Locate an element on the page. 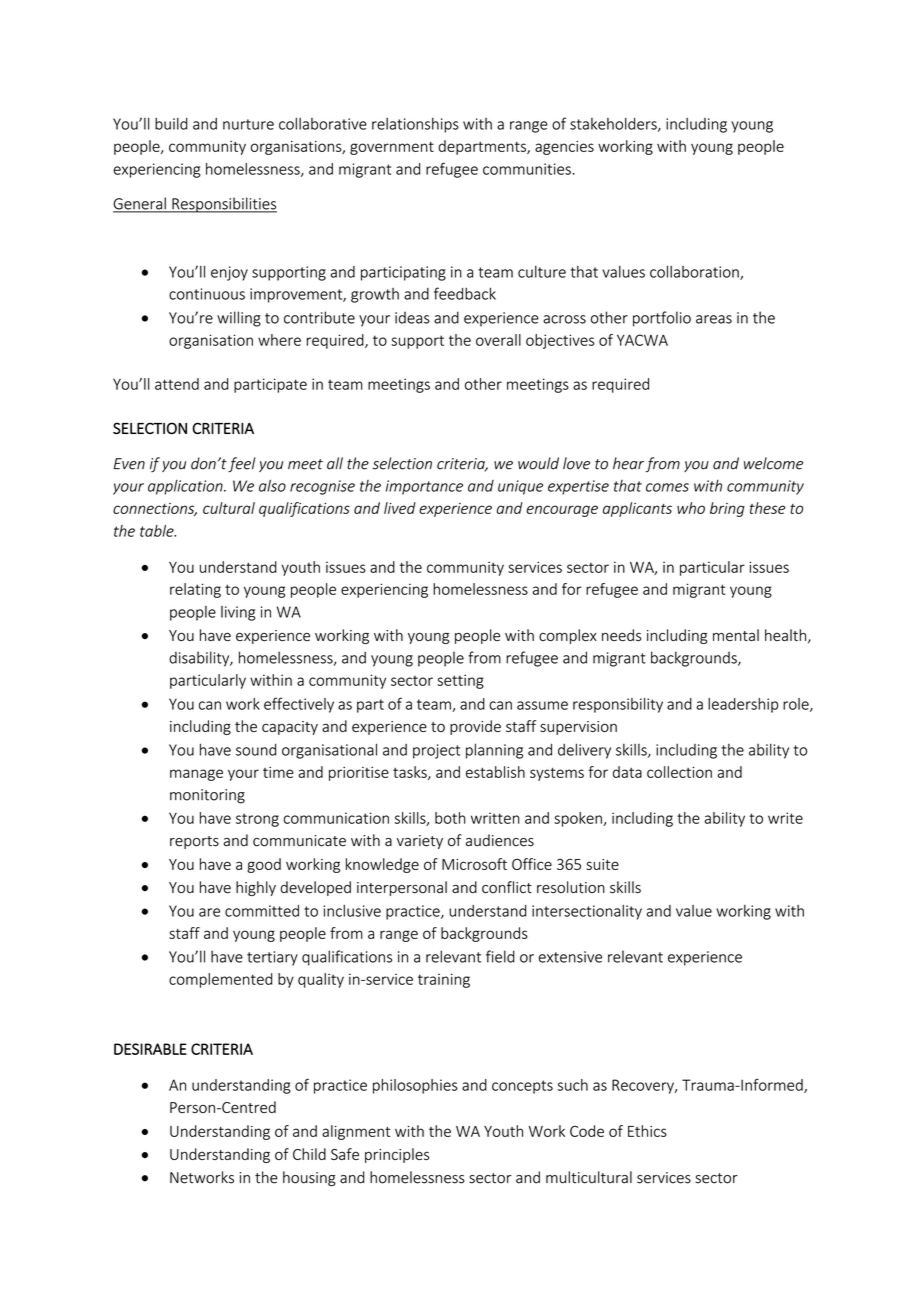 The height and width of the image is (1308, 924). living is located at coordinates (238, 613).
